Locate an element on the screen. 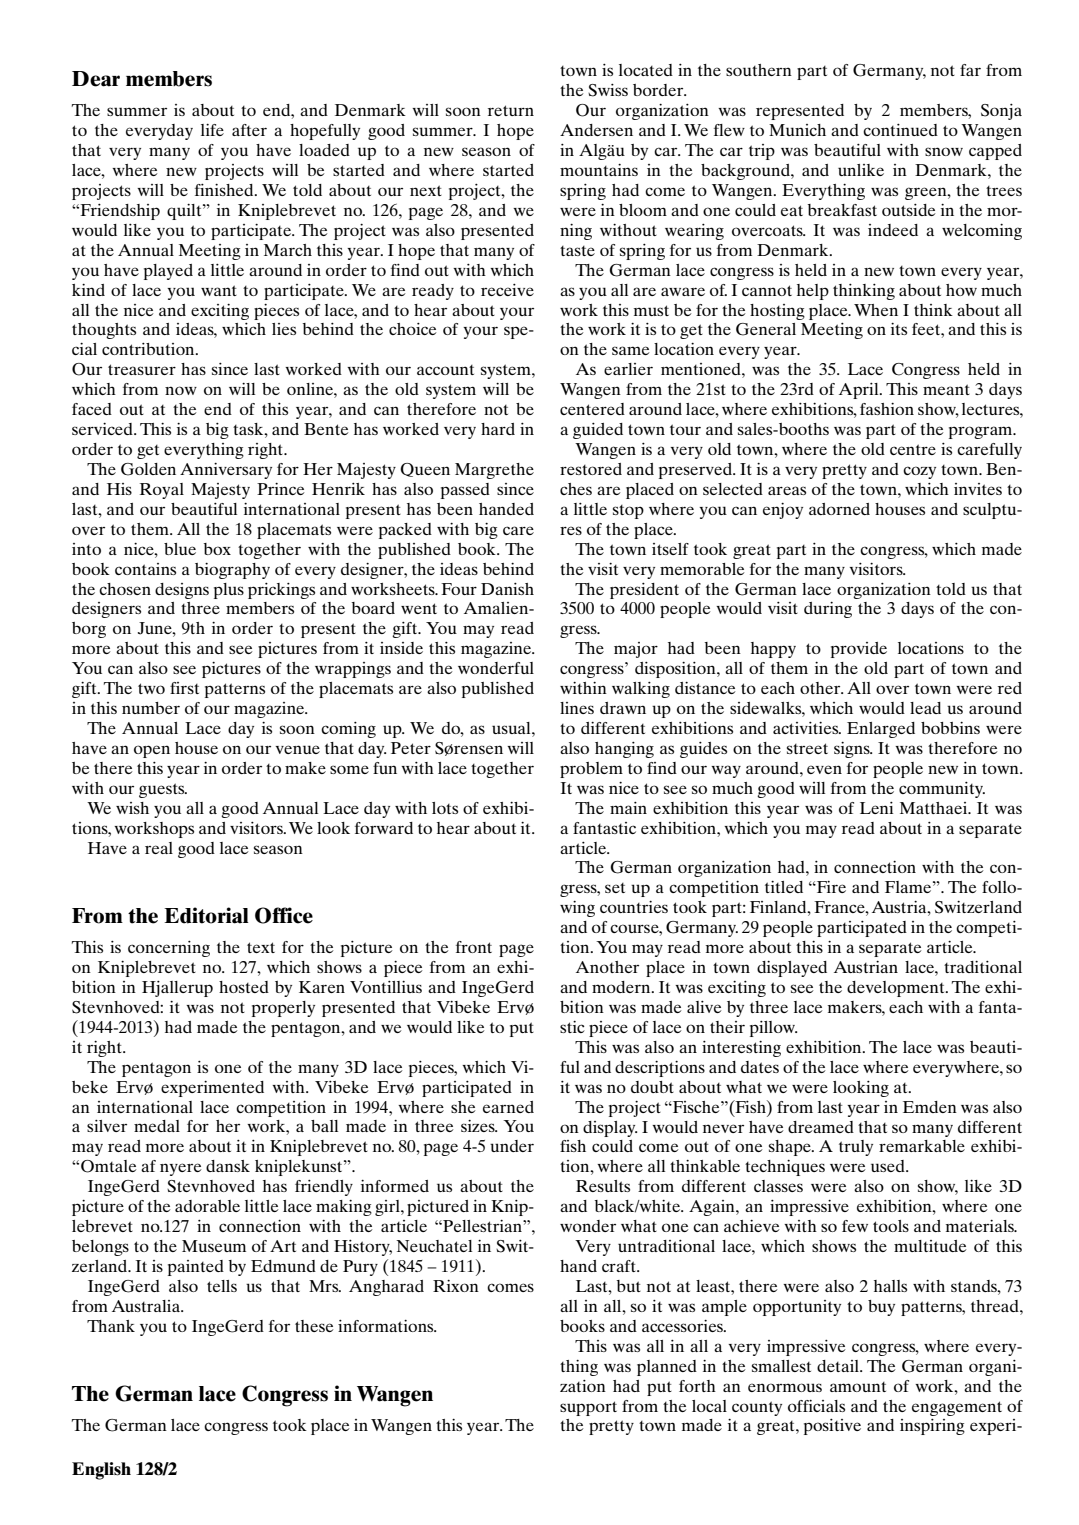  hosted is located at coordinates (244, 987).
